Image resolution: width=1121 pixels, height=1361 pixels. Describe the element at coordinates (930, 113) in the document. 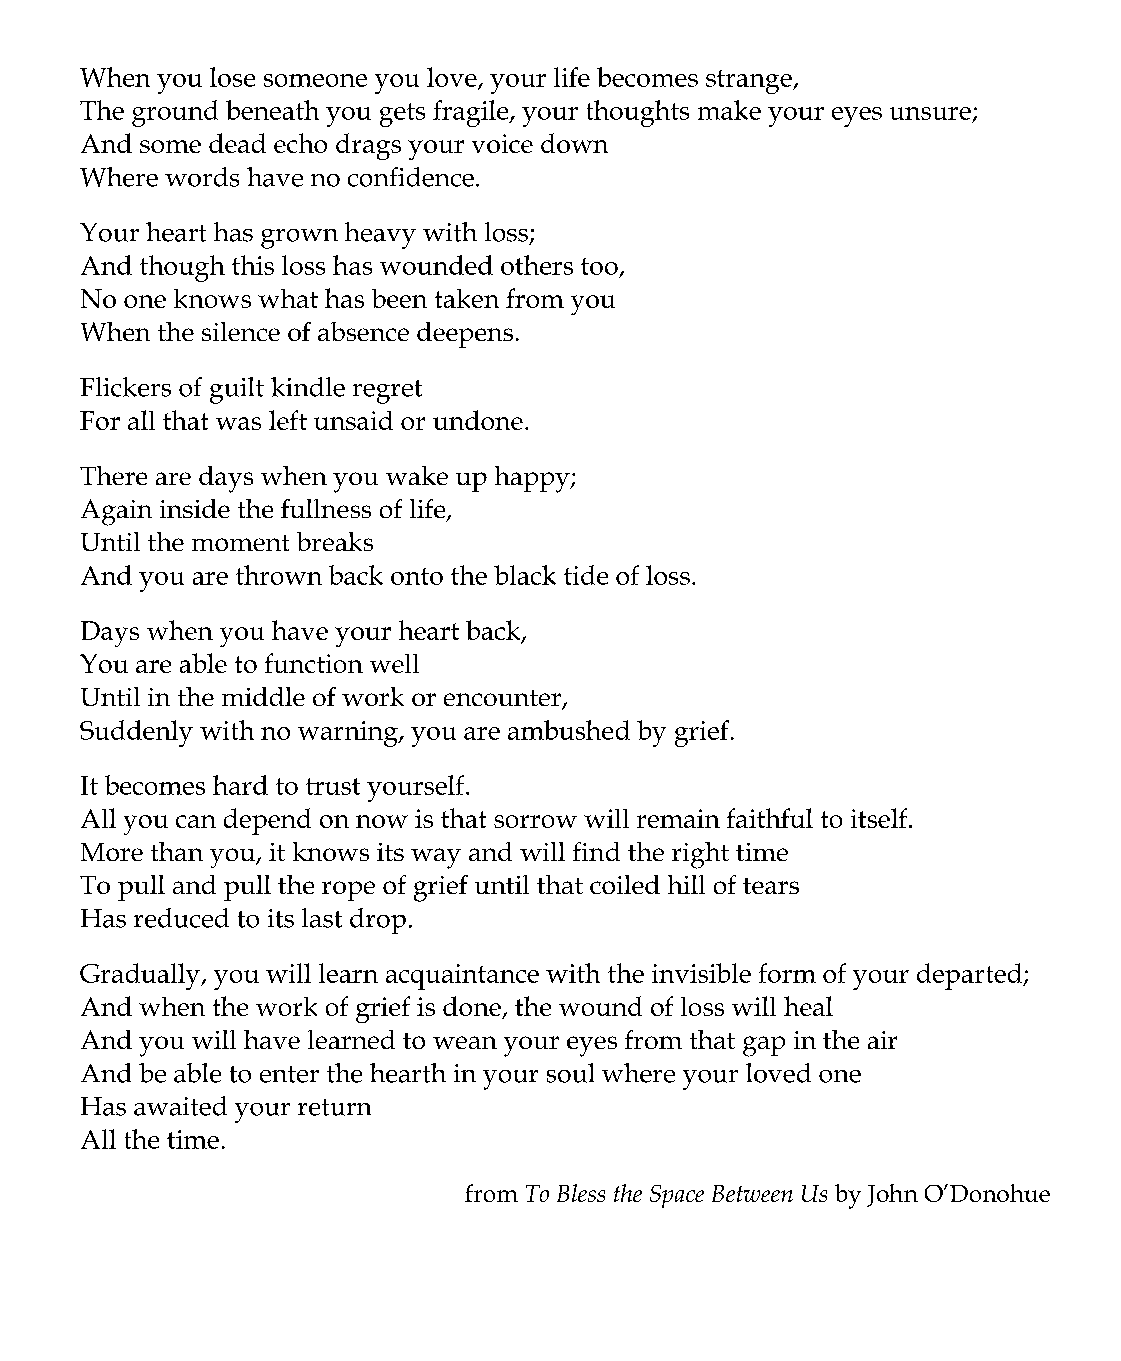

I see `unsure` at that location.
